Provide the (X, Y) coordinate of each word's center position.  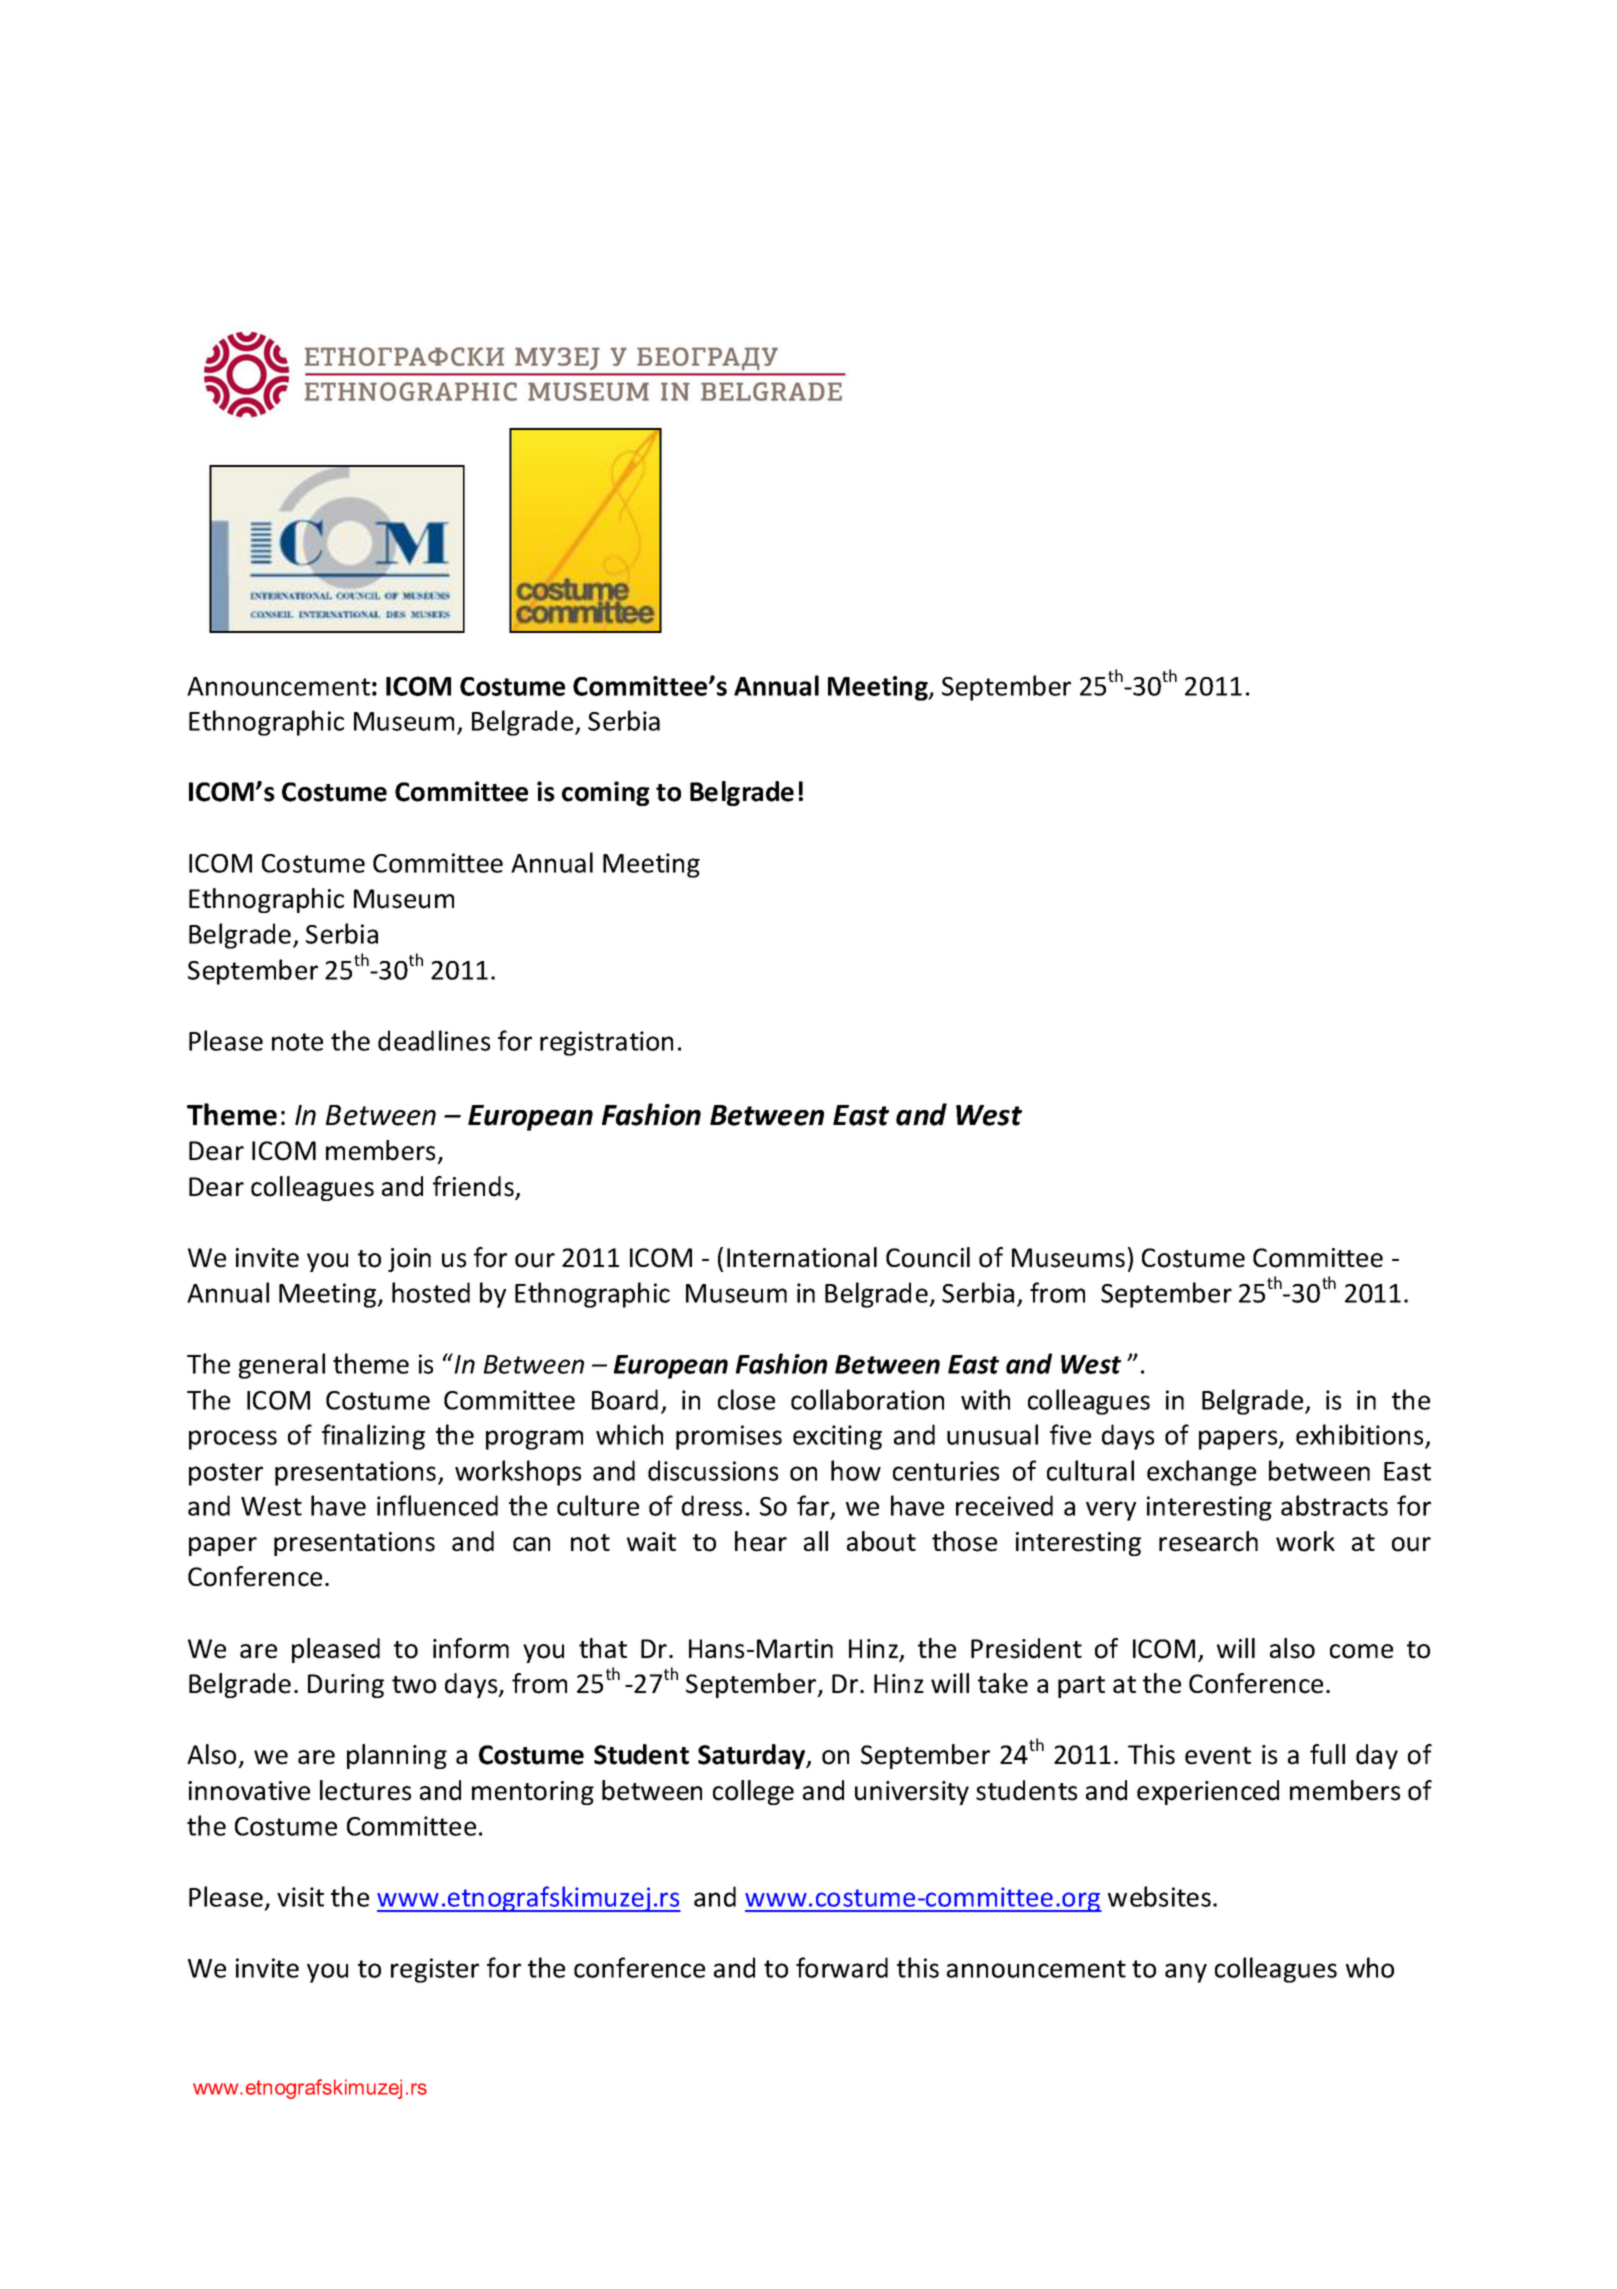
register (435, 1970)
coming (606, 793)
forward (842, 1967)
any (1186, 1973)
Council (928, 1257)
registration (606, 1043)
